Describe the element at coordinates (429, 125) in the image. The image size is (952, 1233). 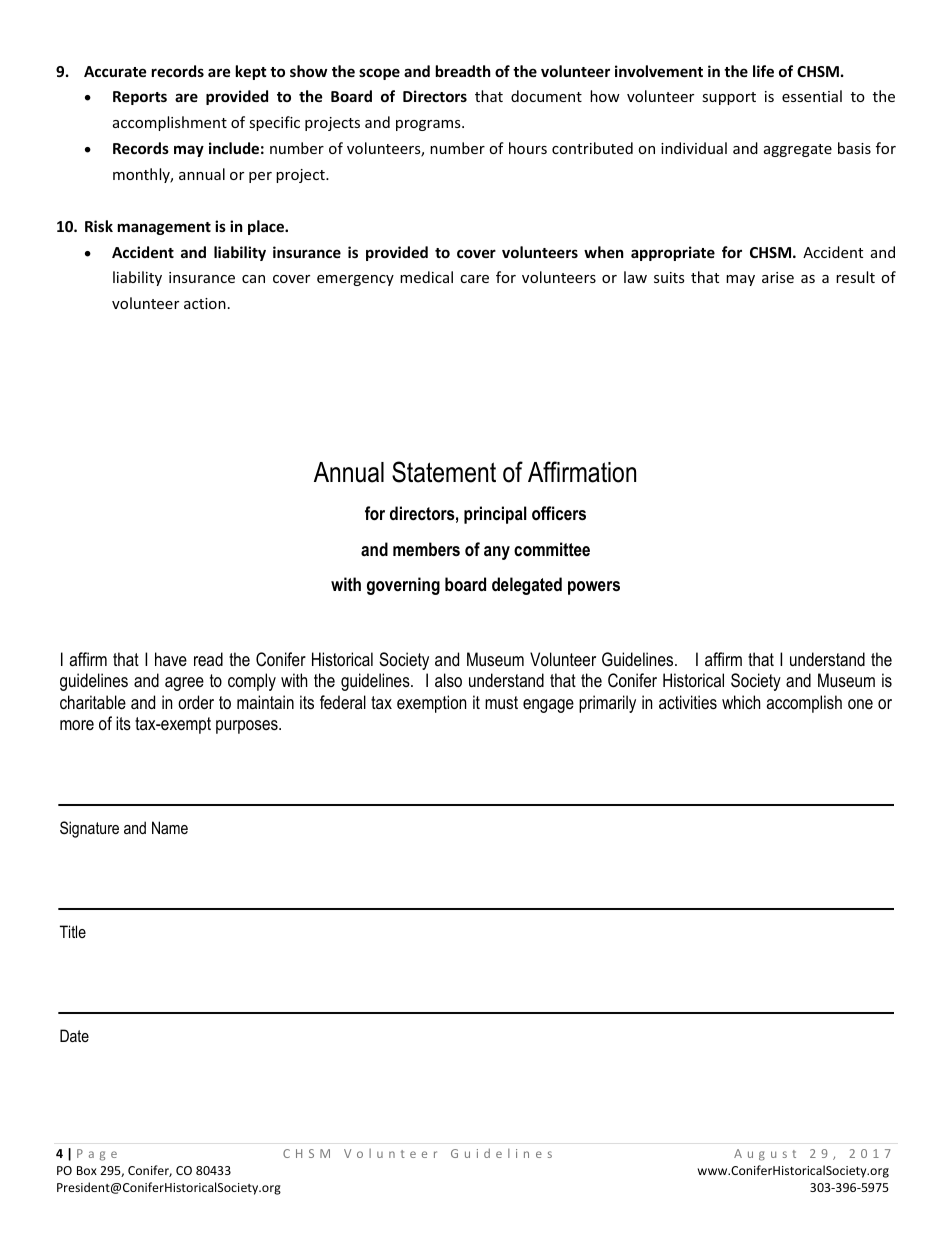
I see `programs` at that location.
